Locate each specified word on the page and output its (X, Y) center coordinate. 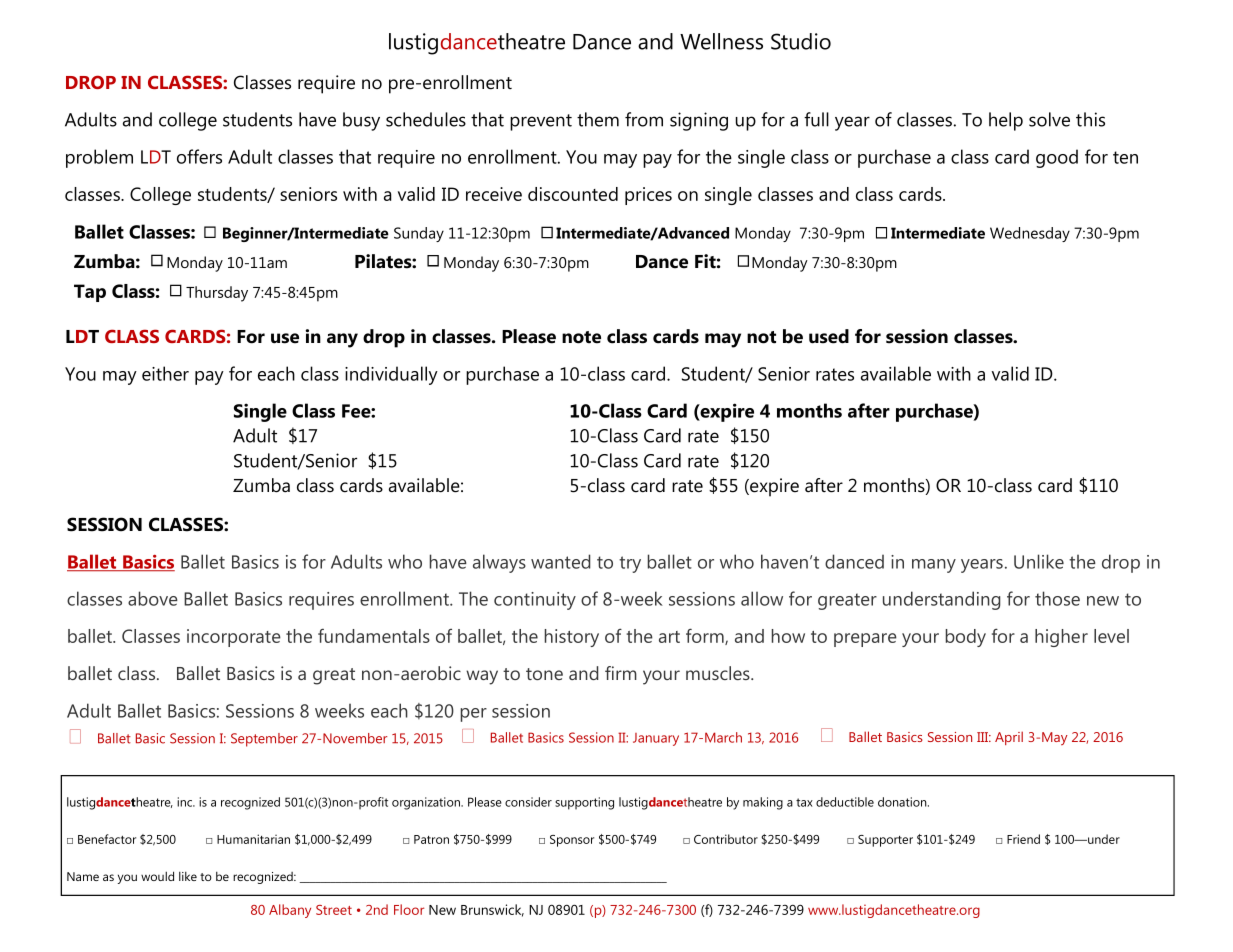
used (829, 336)
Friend (1023, 839)
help (1006, 121)
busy (361, 121)
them (598, 119)
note (581, 337)
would (157, 876)
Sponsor (572, 841)
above (153, 598)
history (572, 638)
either (165, 373)
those (1057, 598)
